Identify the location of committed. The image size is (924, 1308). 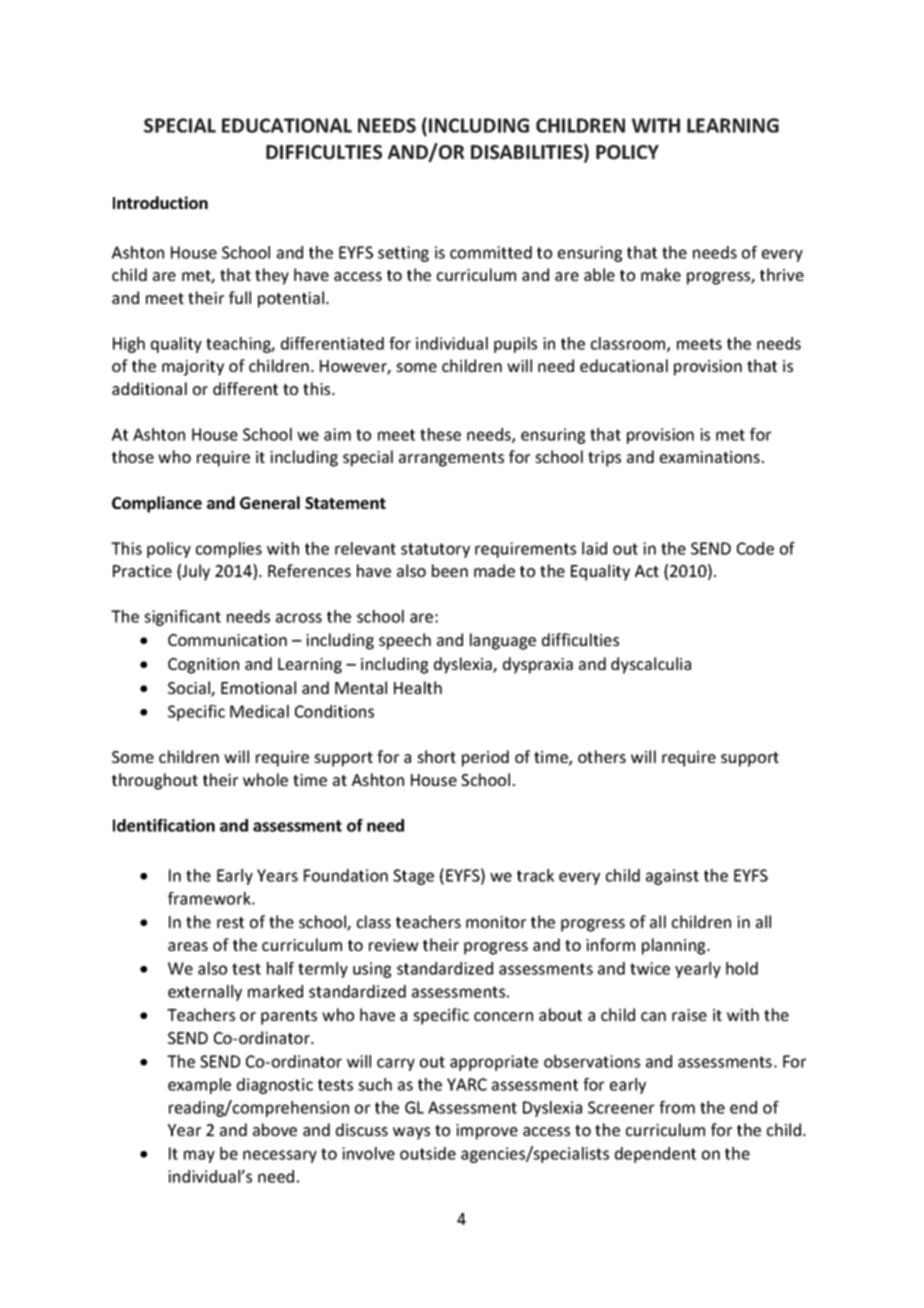
(491, 252).
